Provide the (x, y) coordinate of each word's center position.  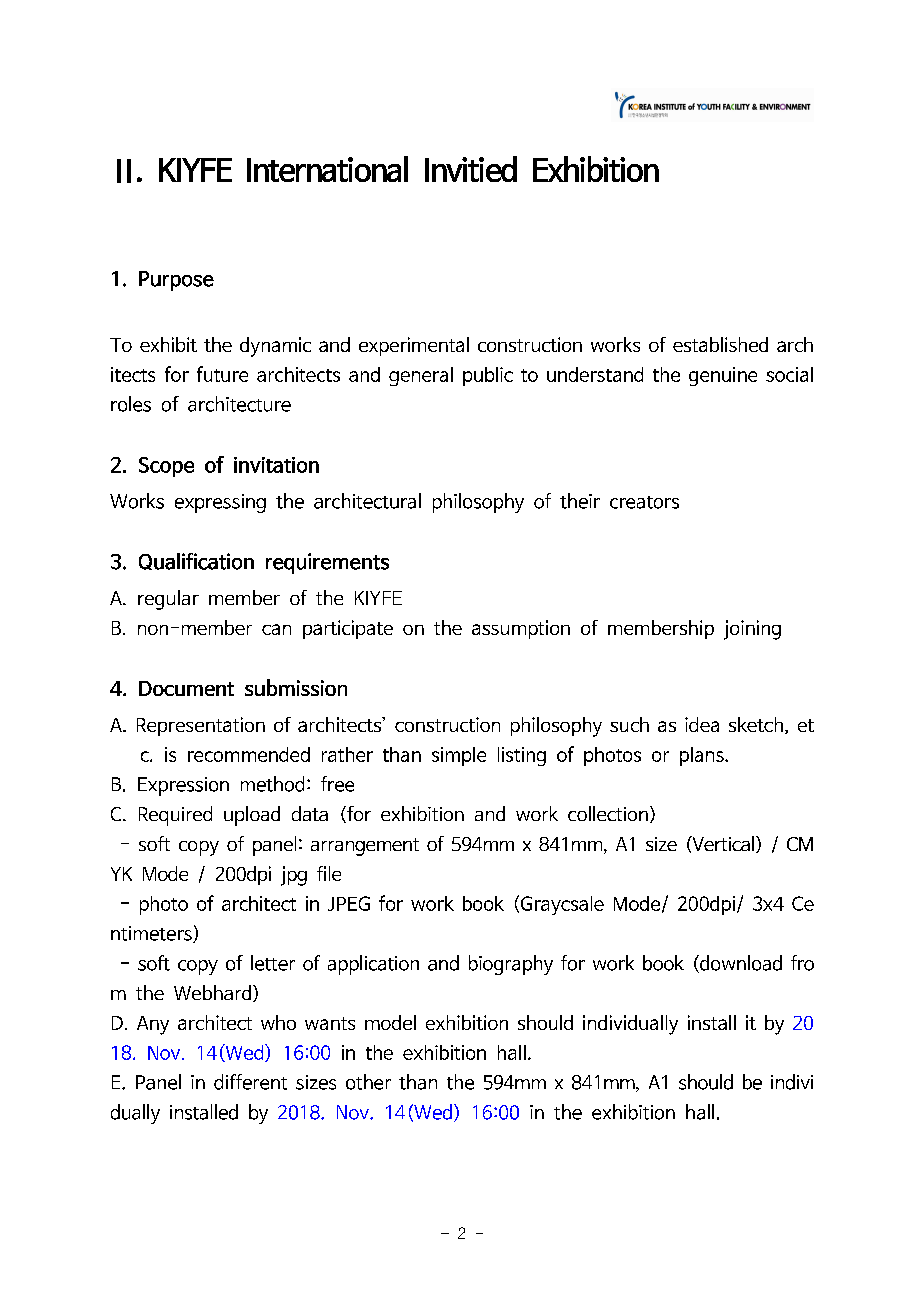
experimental (414, 346)
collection (608, 813)
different (250, 1082)
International (327, 169)
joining (752, 630)
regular (168, 600)
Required (175, 816)
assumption (521, 629)
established (720, 344)
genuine (723, 376)
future (222, 374)
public (488, 376)
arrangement (365, 847)
